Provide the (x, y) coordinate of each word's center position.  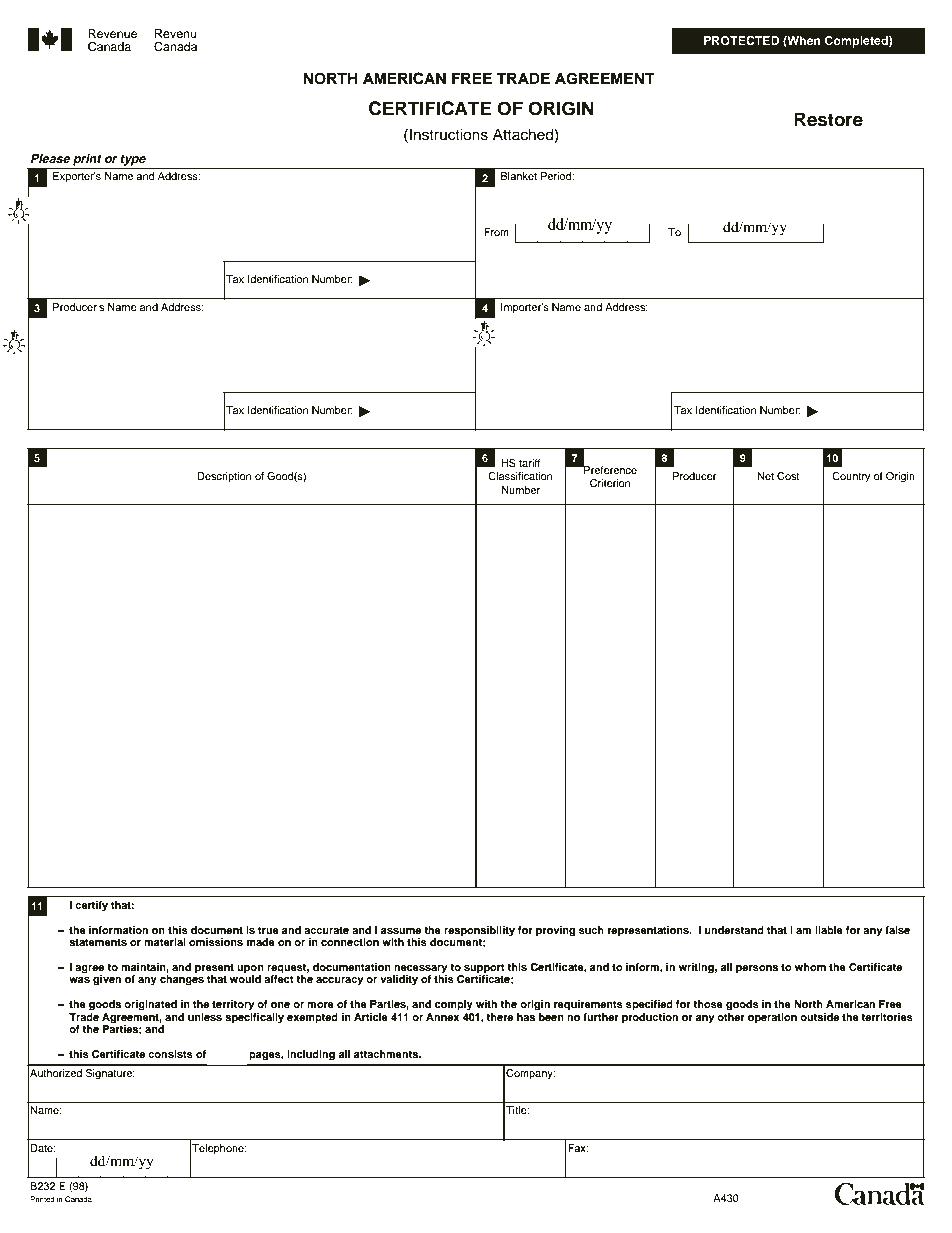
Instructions (449, 134)
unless (205, 1017)
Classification (520, 476)
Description (224, 477)
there (499, 1017)
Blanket (519, 176)
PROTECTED (742, 41)
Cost (788, 476)
